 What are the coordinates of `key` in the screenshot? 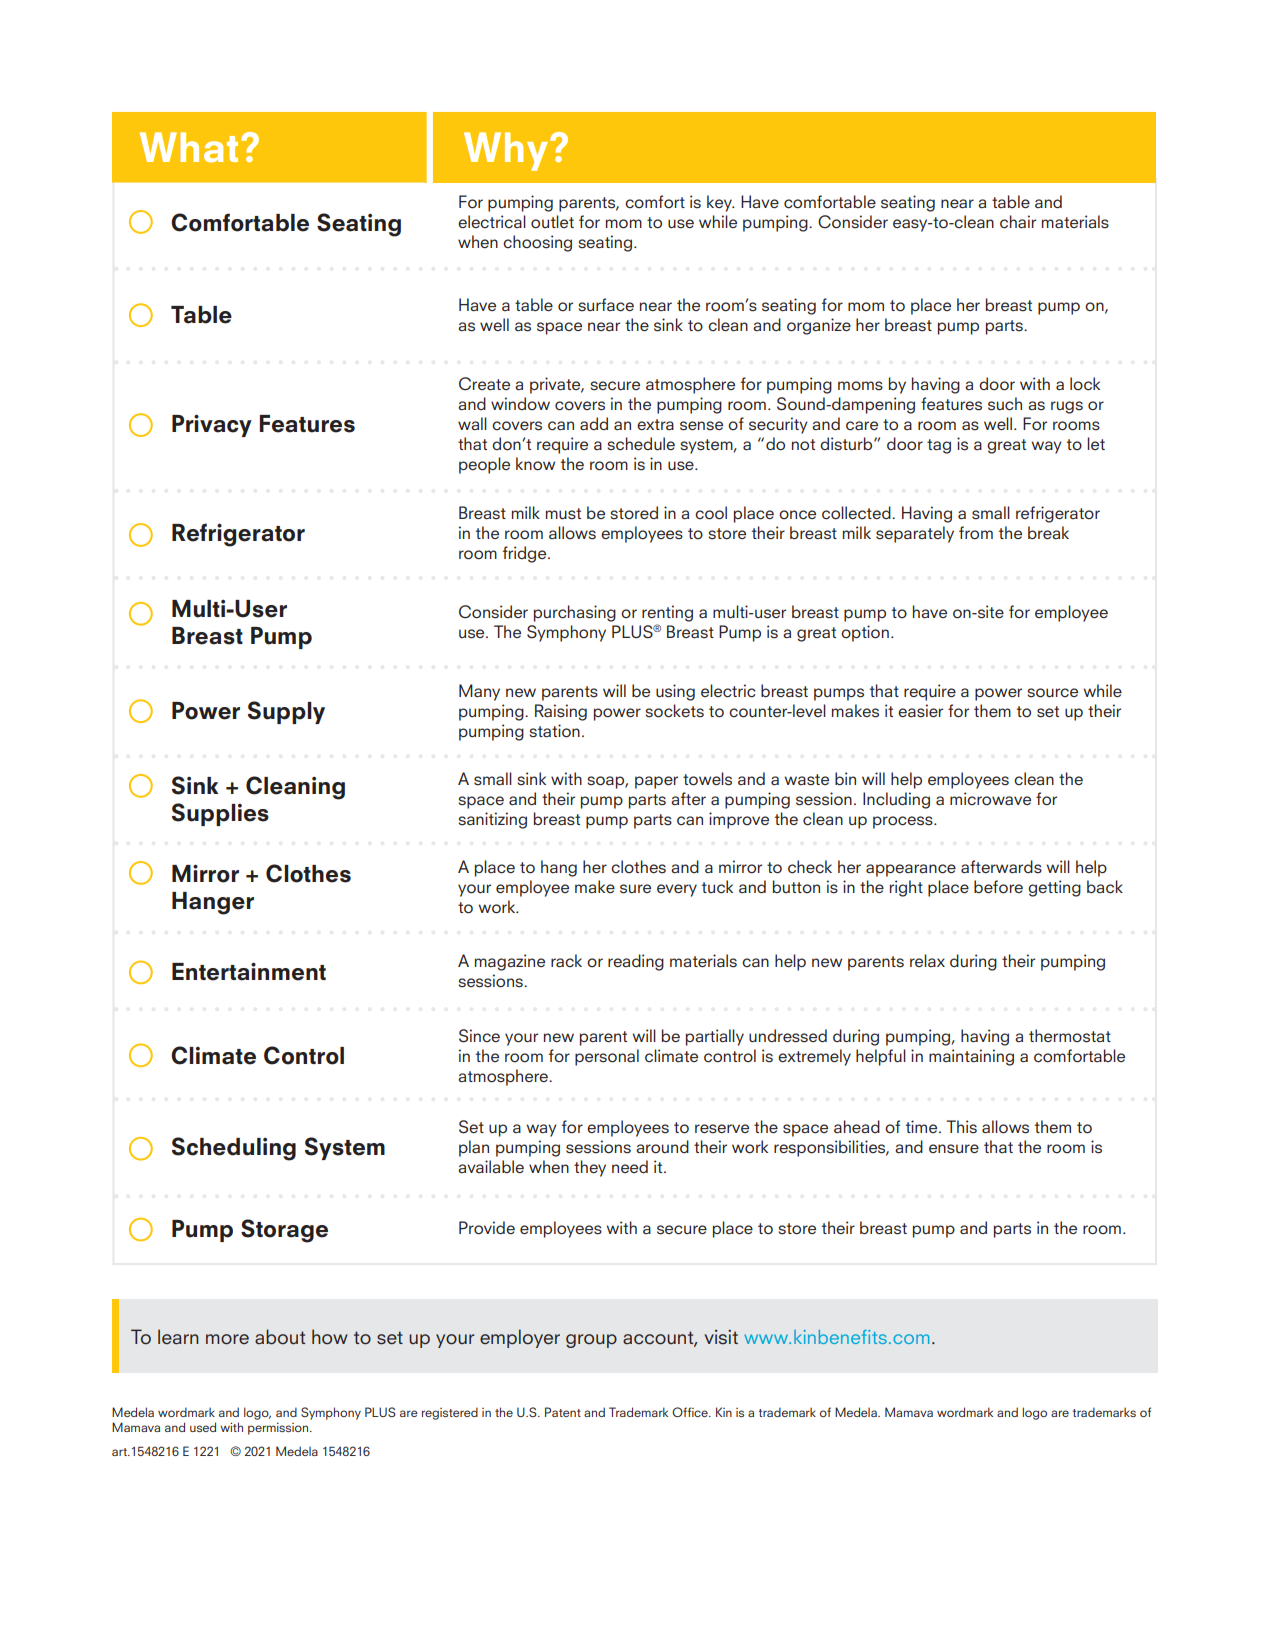 It's located at (720, 203).
